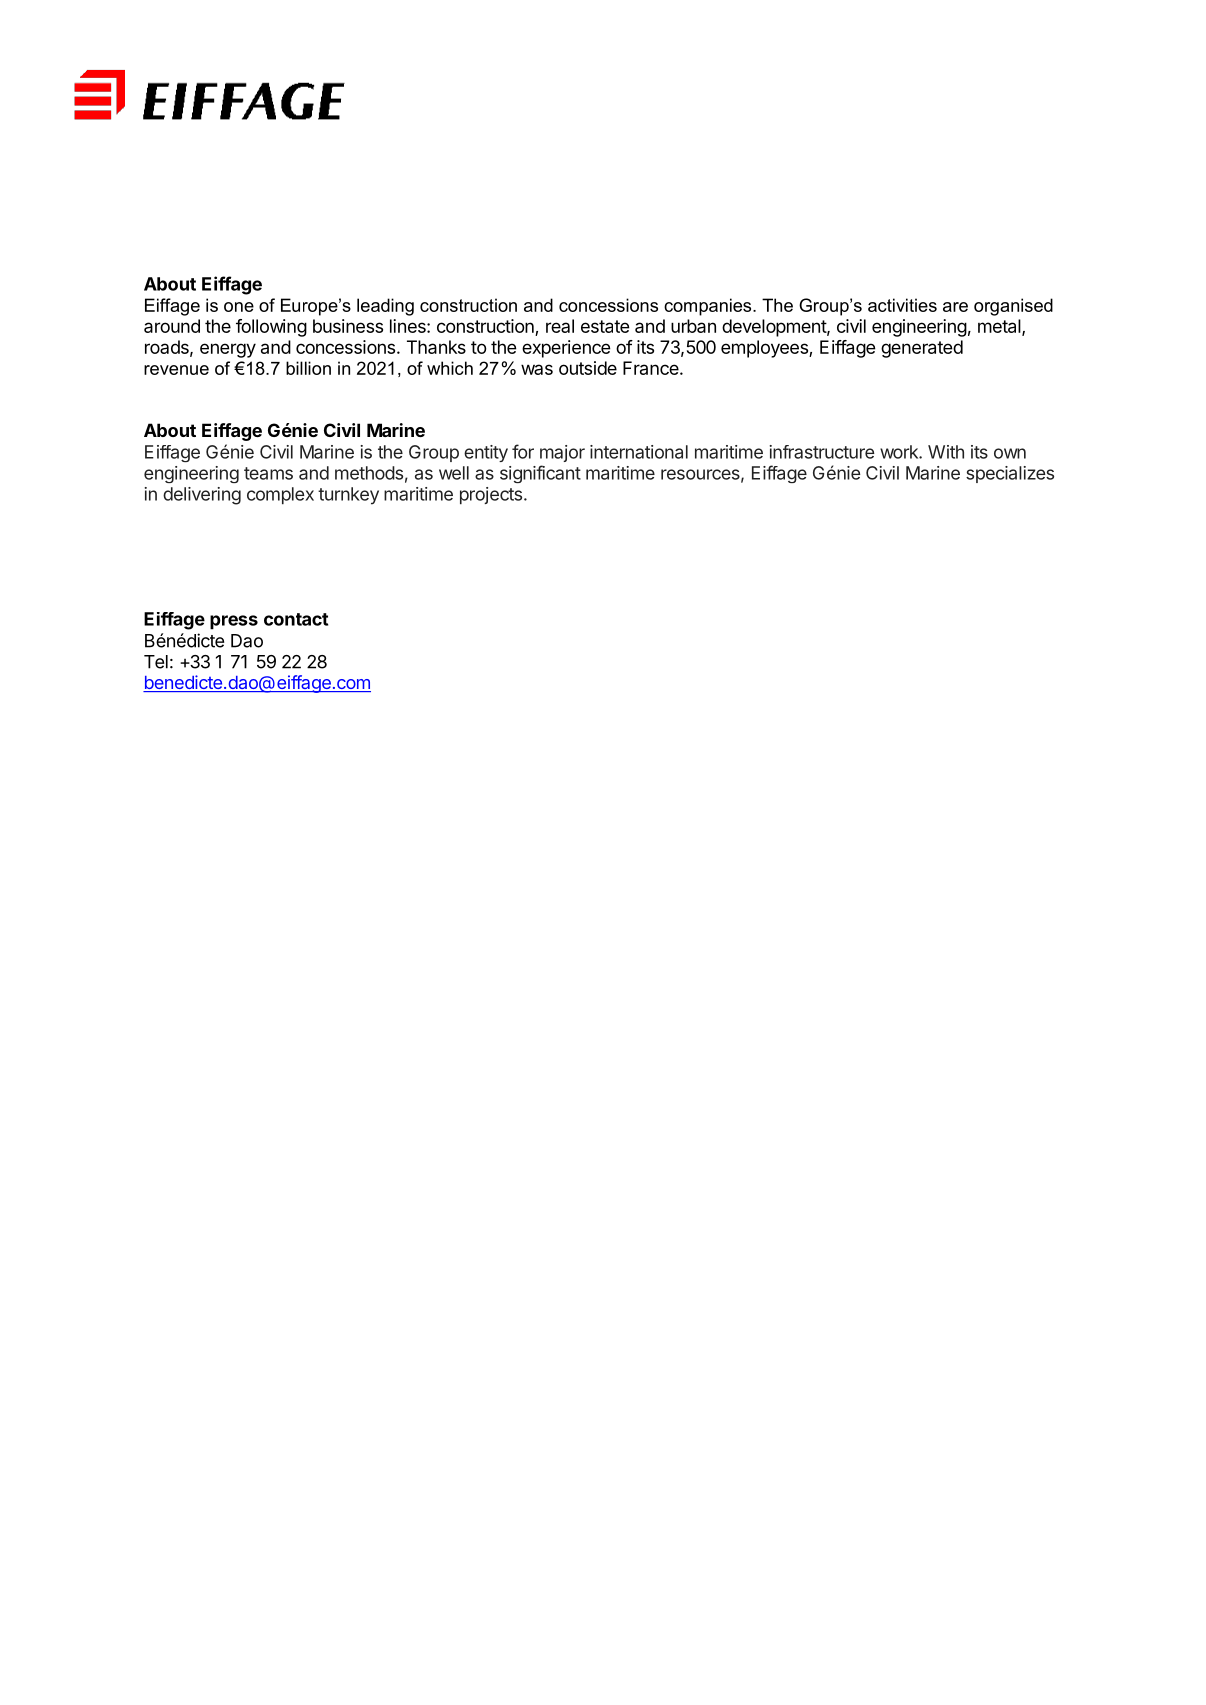 Image resolution: width=1206 pixels, height=1705 pixels. I want to click on significant, so click(540, 474).
